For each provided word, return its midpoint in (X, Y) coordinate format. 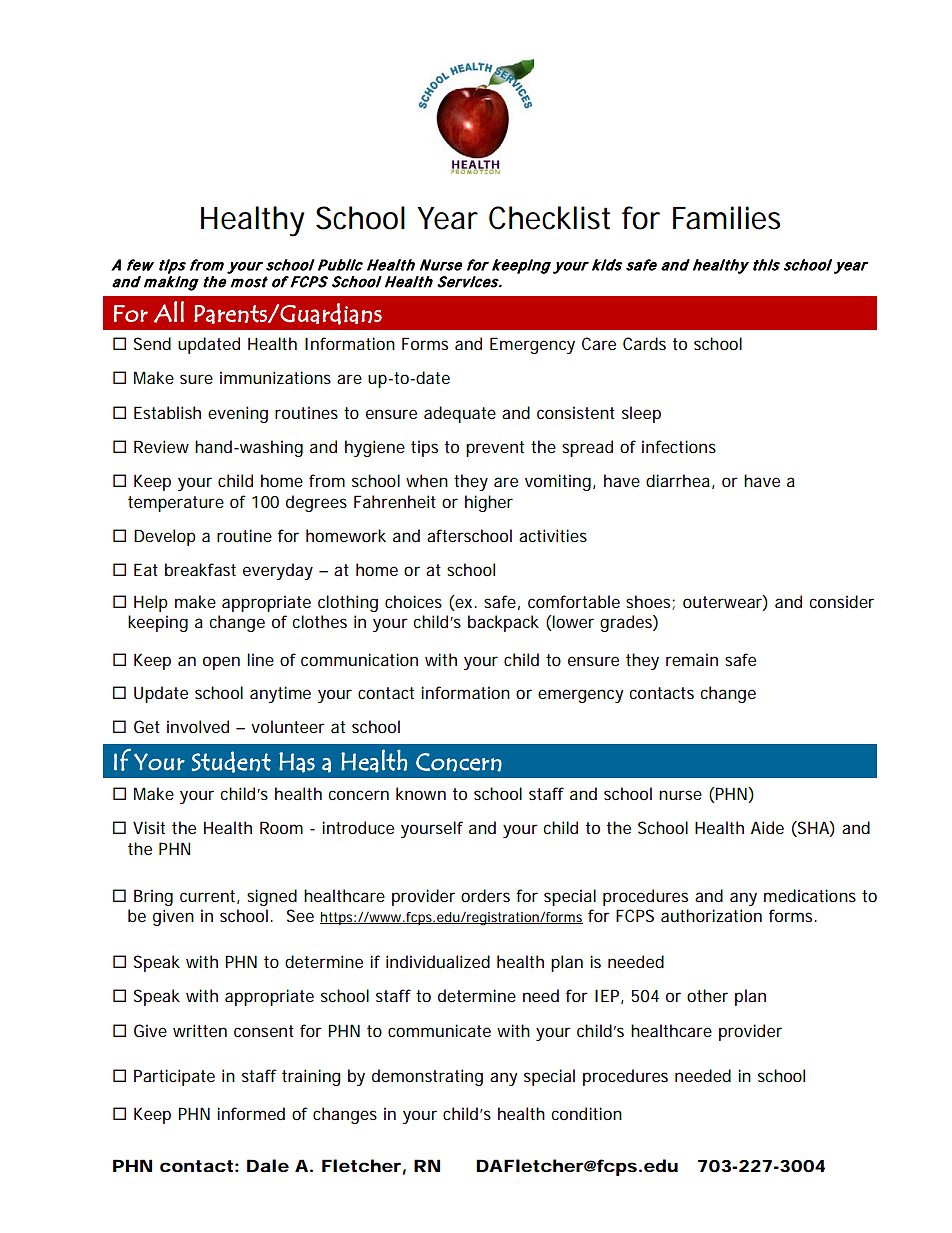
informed (251, 1113)
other (707, 995)
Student (231, 762)
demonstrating (427, 1077)
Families (726, 218)
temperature (176, 504)
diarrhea (678, 480)
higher (489, 503)
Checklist (549, 218)
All (169, 312)
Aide (767, 827)
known (421, 793)
